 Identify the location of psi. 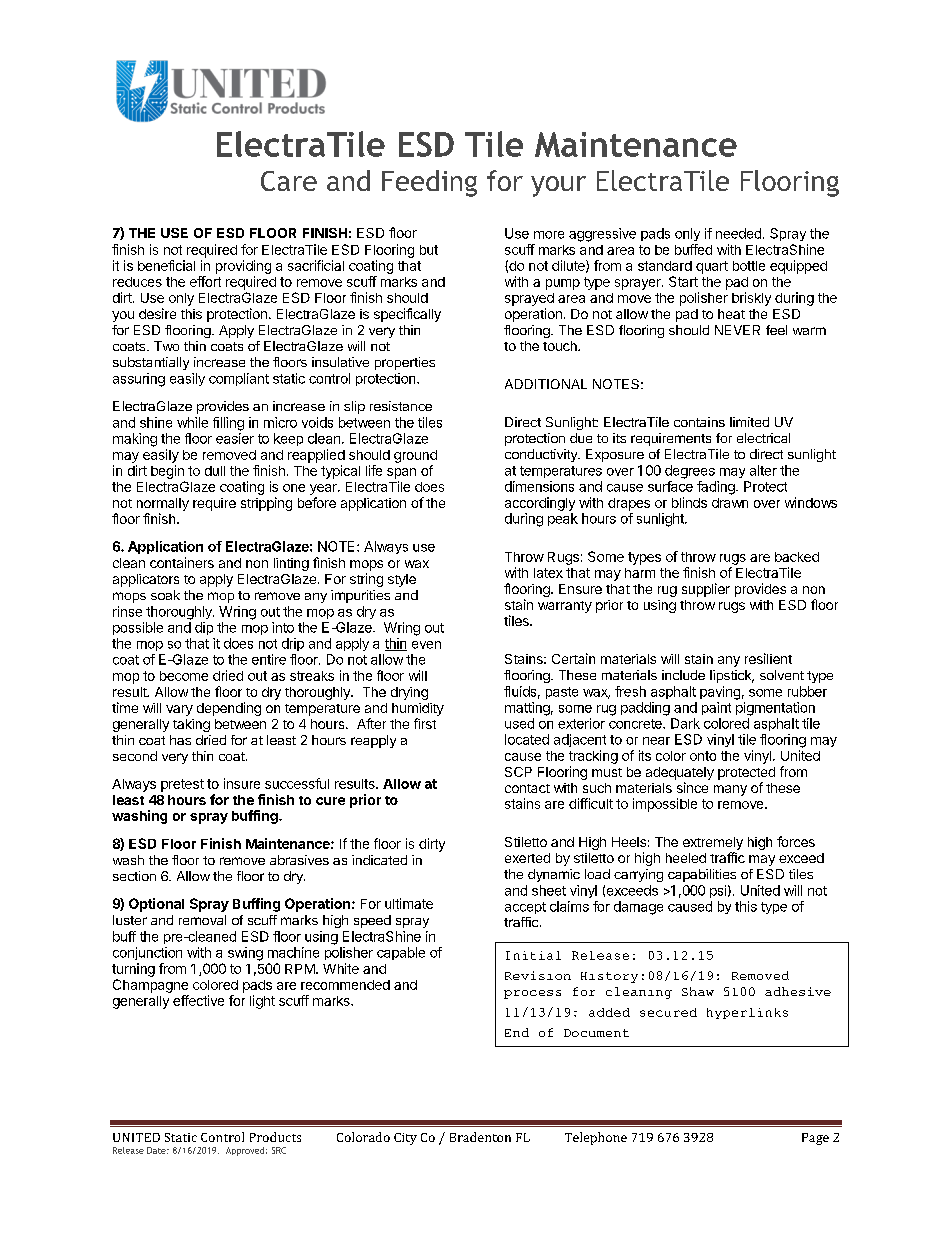
(718, 891).
